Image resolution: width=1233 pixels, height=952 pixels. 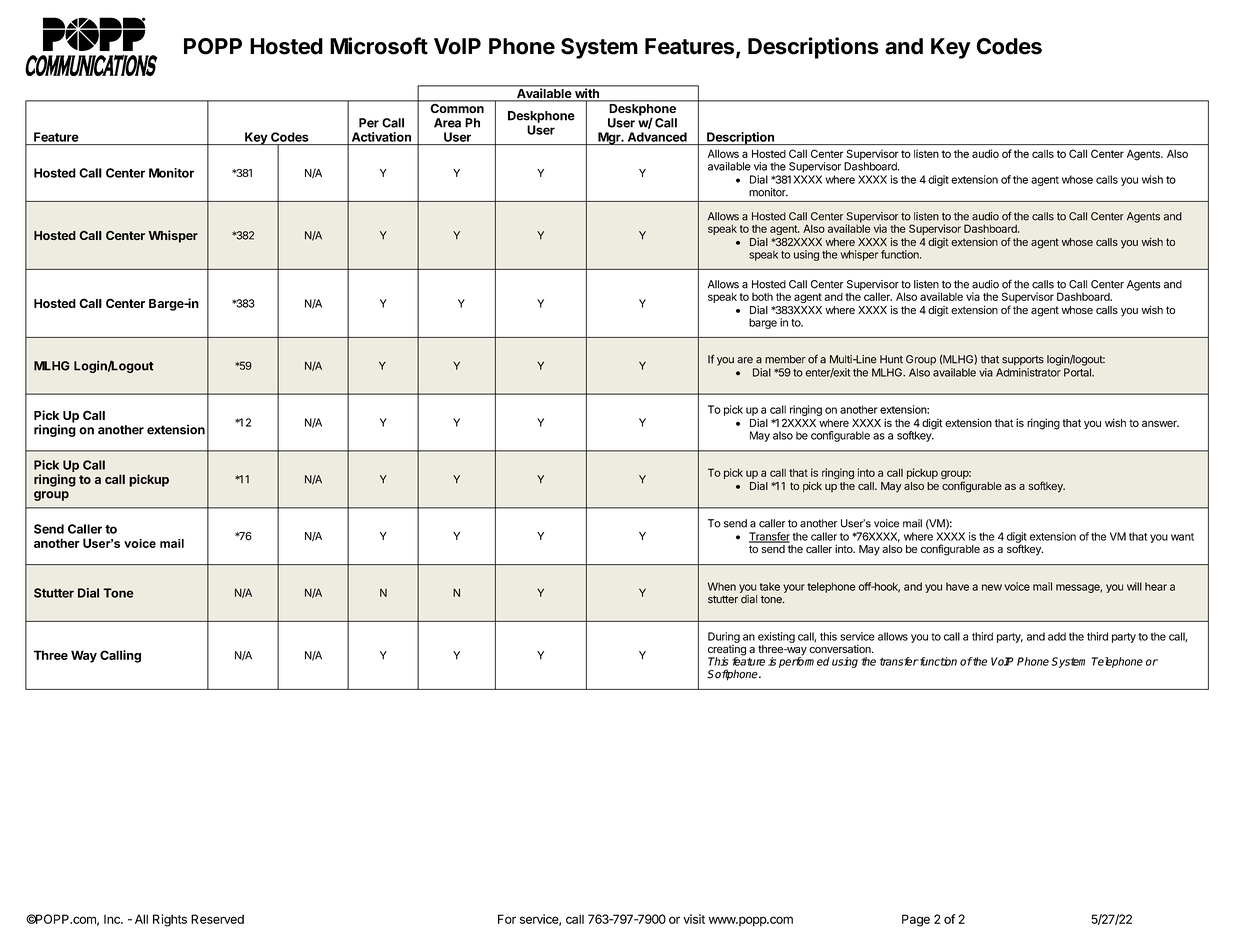 I want to click on Activation, so click(x=381, y=137).
